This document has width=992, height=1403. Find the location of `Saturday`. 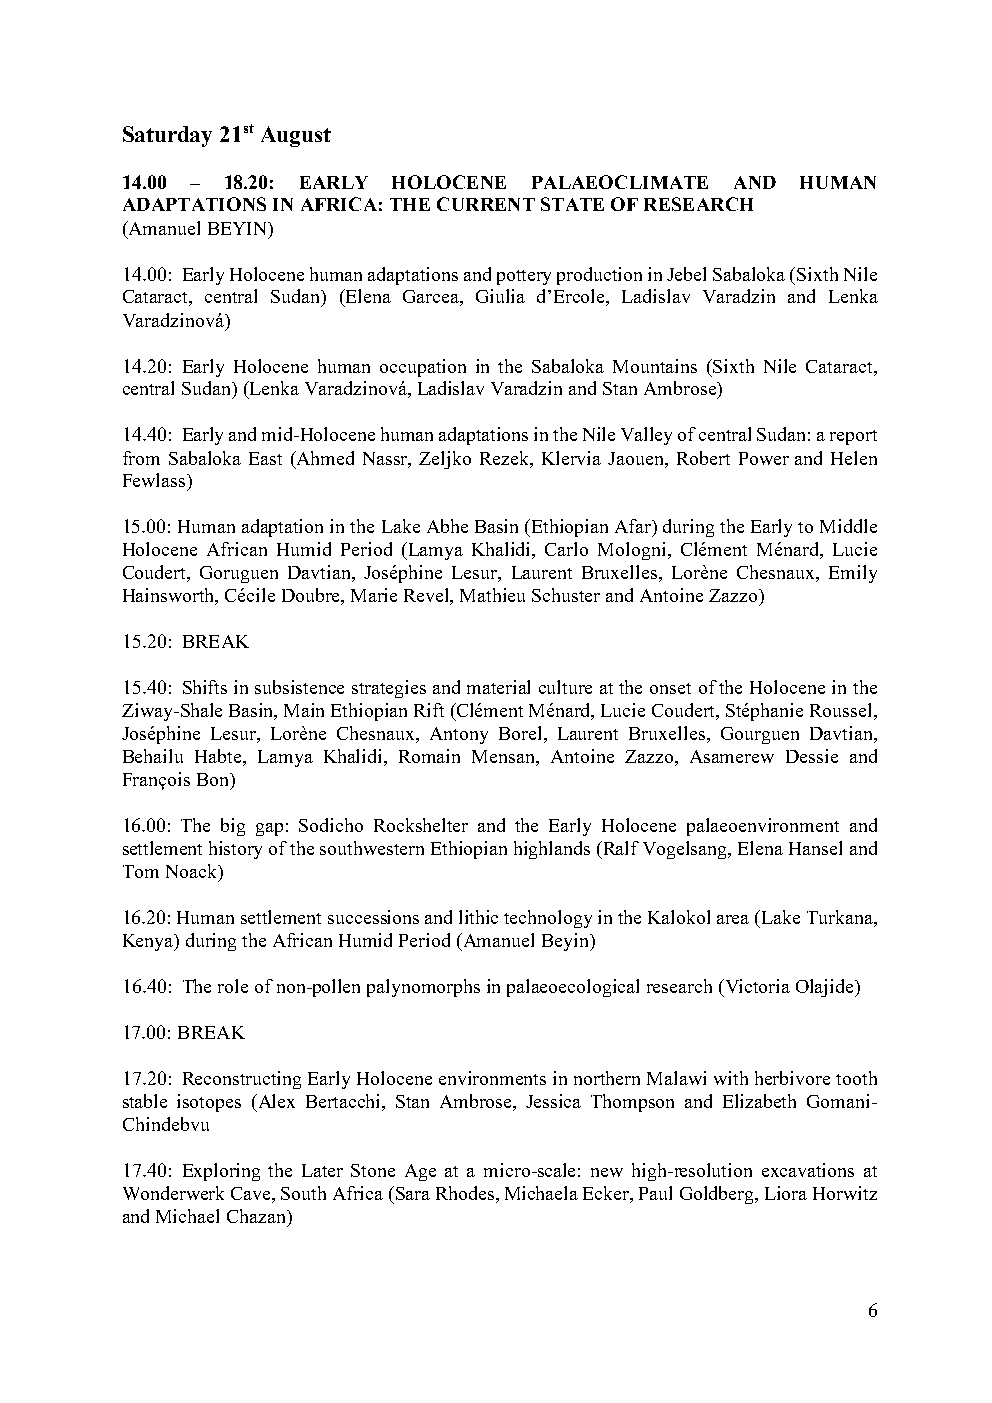

Saturday is located at coordinates (167, 136).
